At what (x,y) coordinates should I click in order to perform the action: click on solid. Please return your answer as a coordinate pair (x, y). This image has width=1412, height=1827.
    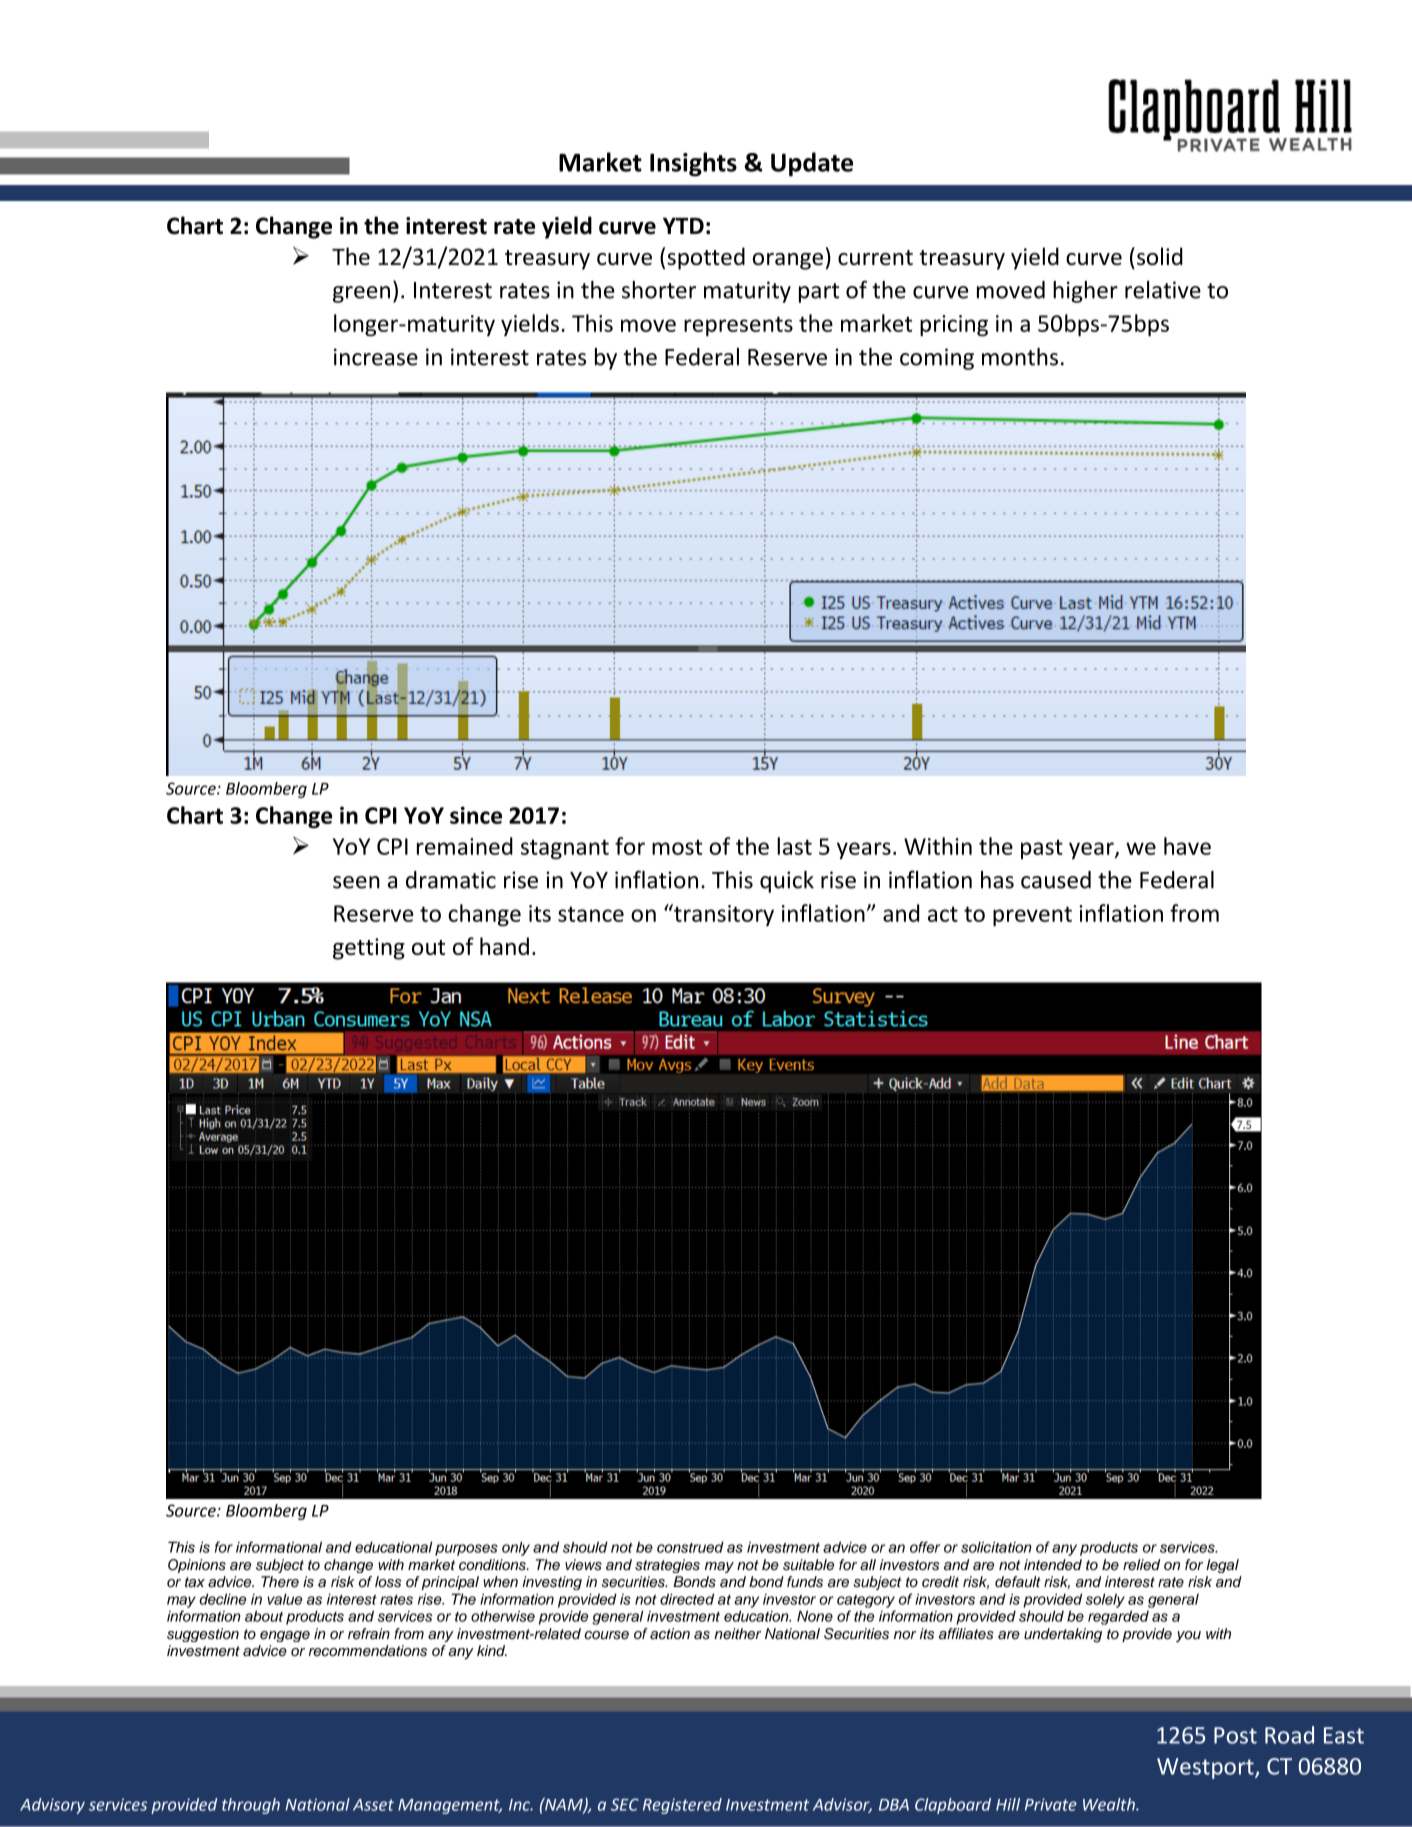
    Looking at the image, I should click on (1160, 256).
